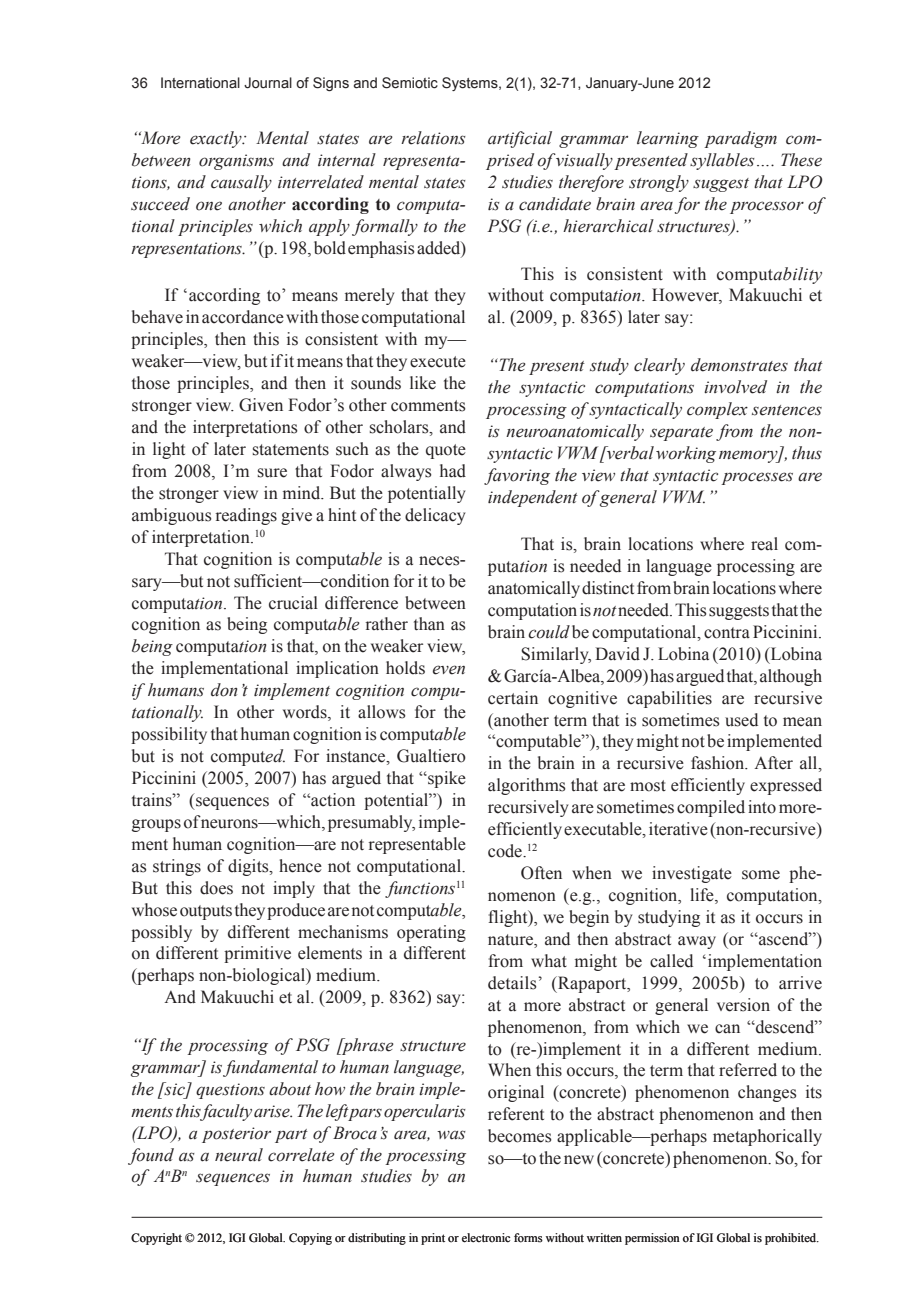 The width and height of the page is (921, 1316). Describe the element at coordinates (520, 139) in the page. I see `artificial` at that location.
